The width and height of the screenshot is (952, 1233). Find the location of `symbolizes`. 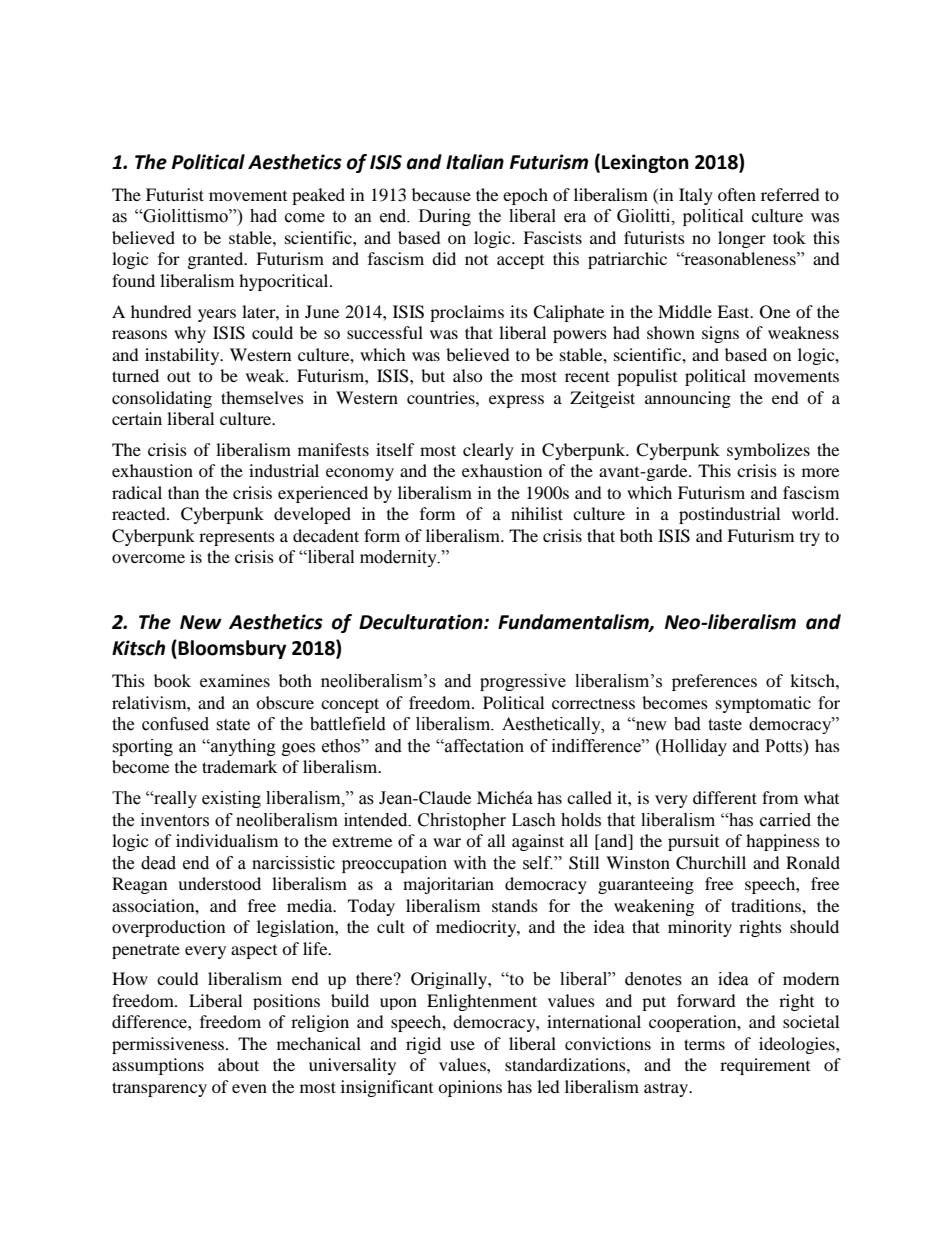

symbolizes is located at coordinates (768, 451).
